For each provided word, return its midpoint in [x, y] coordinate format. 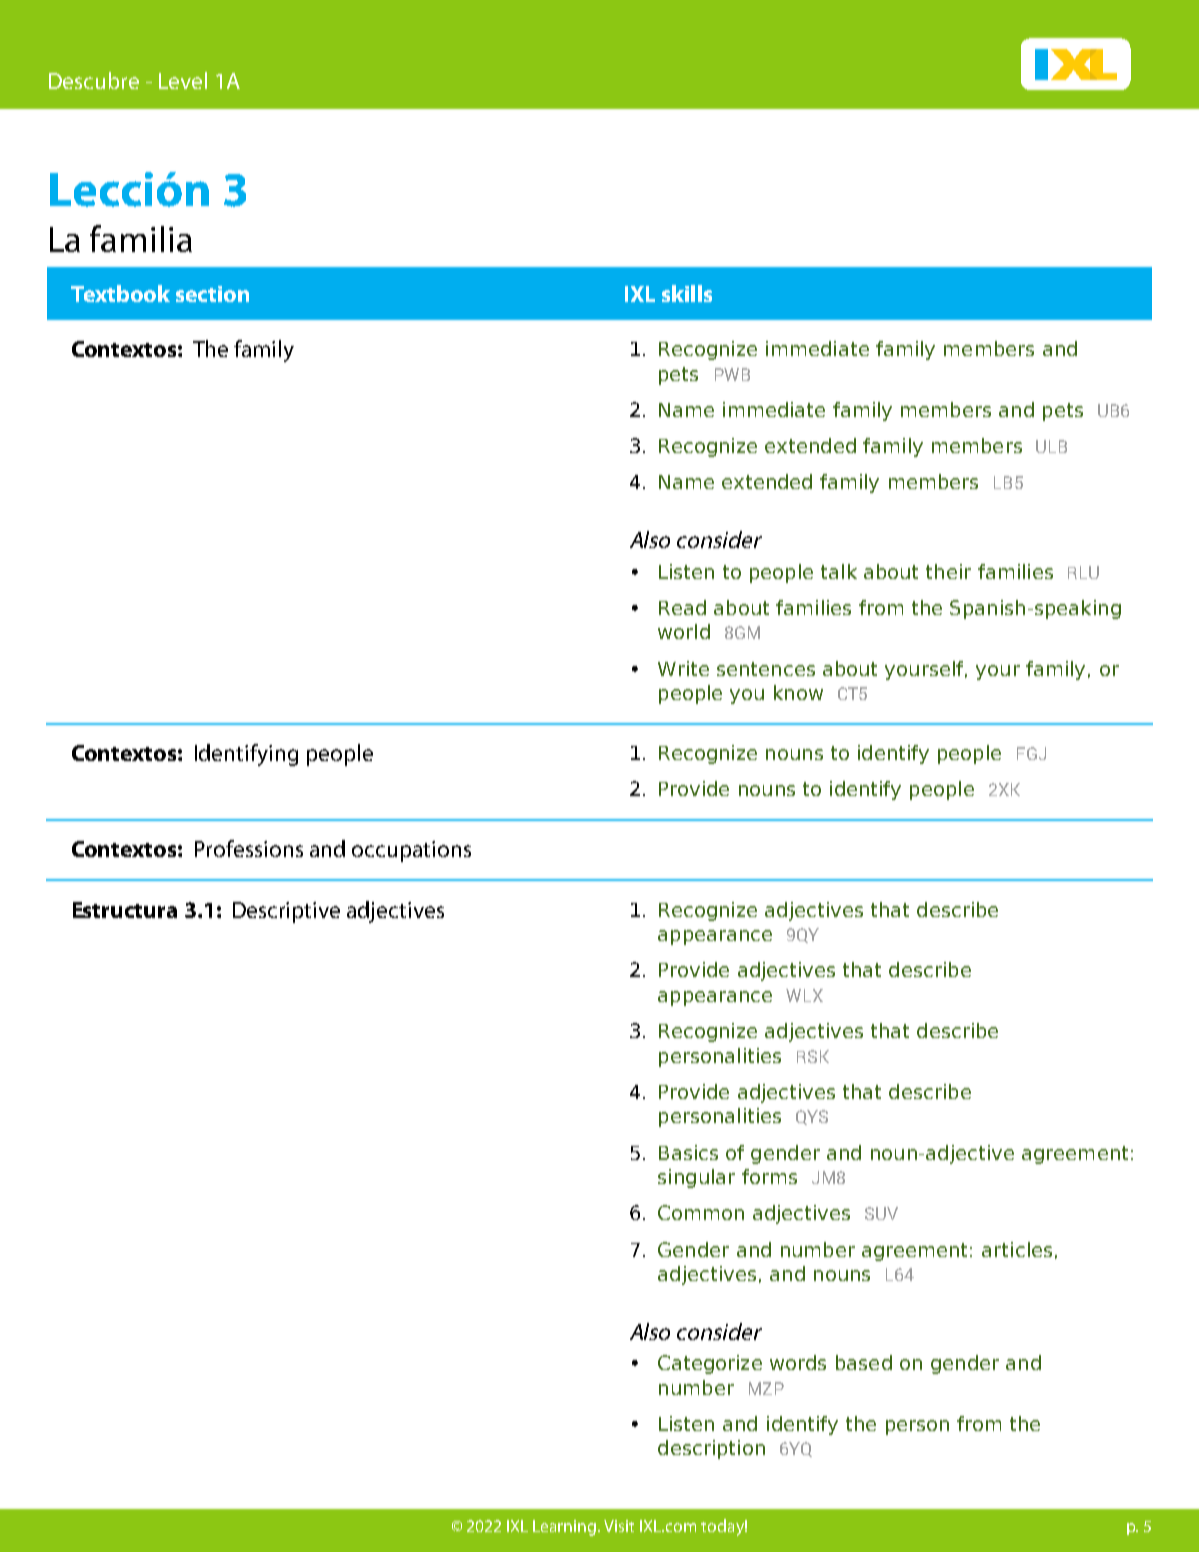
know [798, 692]
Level [183, 80]
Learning [566, 1528]
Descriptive [286, 912]
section [212, 294]
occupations [411, 851]
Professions [249, 848]
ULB [1051, 446]
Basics [688, 1152]
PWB [732, 374]
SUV [881, 1213]
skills [687, 293]
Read [682, 607]
